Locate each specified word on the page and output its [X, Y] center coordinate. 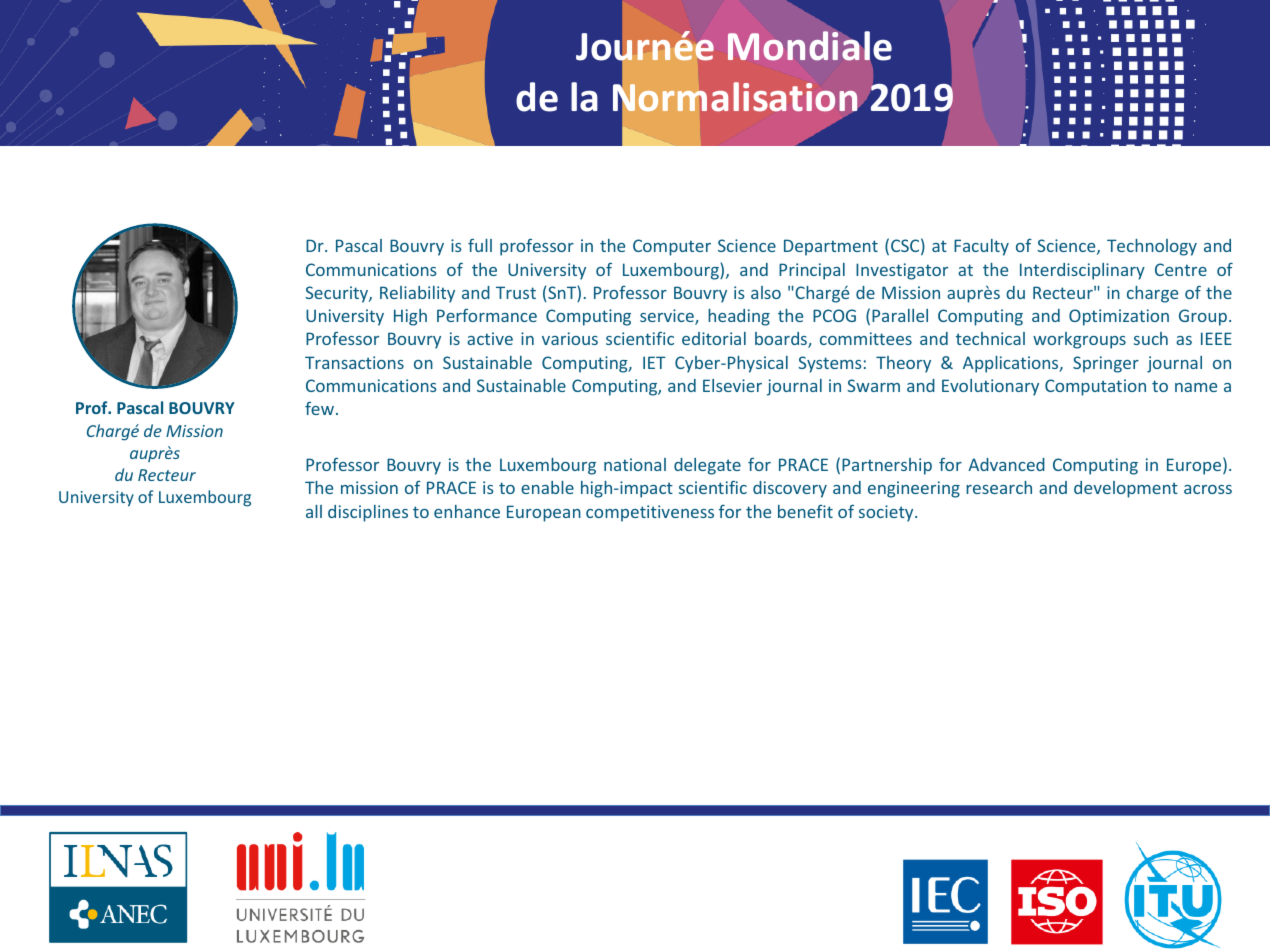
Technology [1152, 247]
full [480, 245]
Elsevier [732, 385]
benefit [805, 511]
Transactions [354, 362]
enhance [467, 511]
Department [831, 247]
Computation [1095, 387]
